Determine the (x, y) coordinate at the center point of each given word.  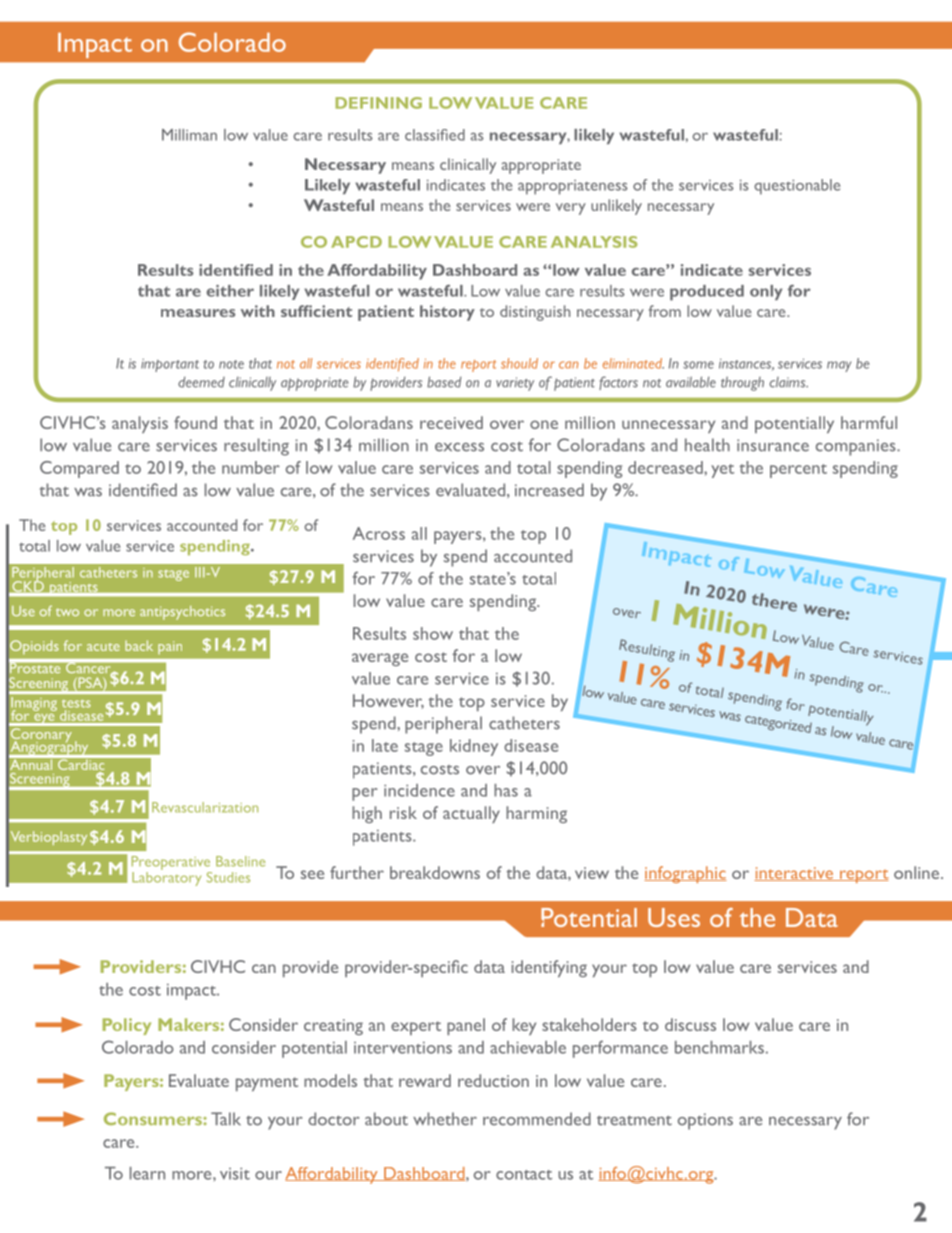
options (705, 1121)
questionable (797, 187)
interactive (794, 874)
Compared (79, 469)
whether (445, 1119)
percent (798, 471)
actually (471, 814)
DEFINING (378, 103)
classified (435, 135)
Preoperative (172, 864)
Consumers (154, 1118)
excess (459, 447)
